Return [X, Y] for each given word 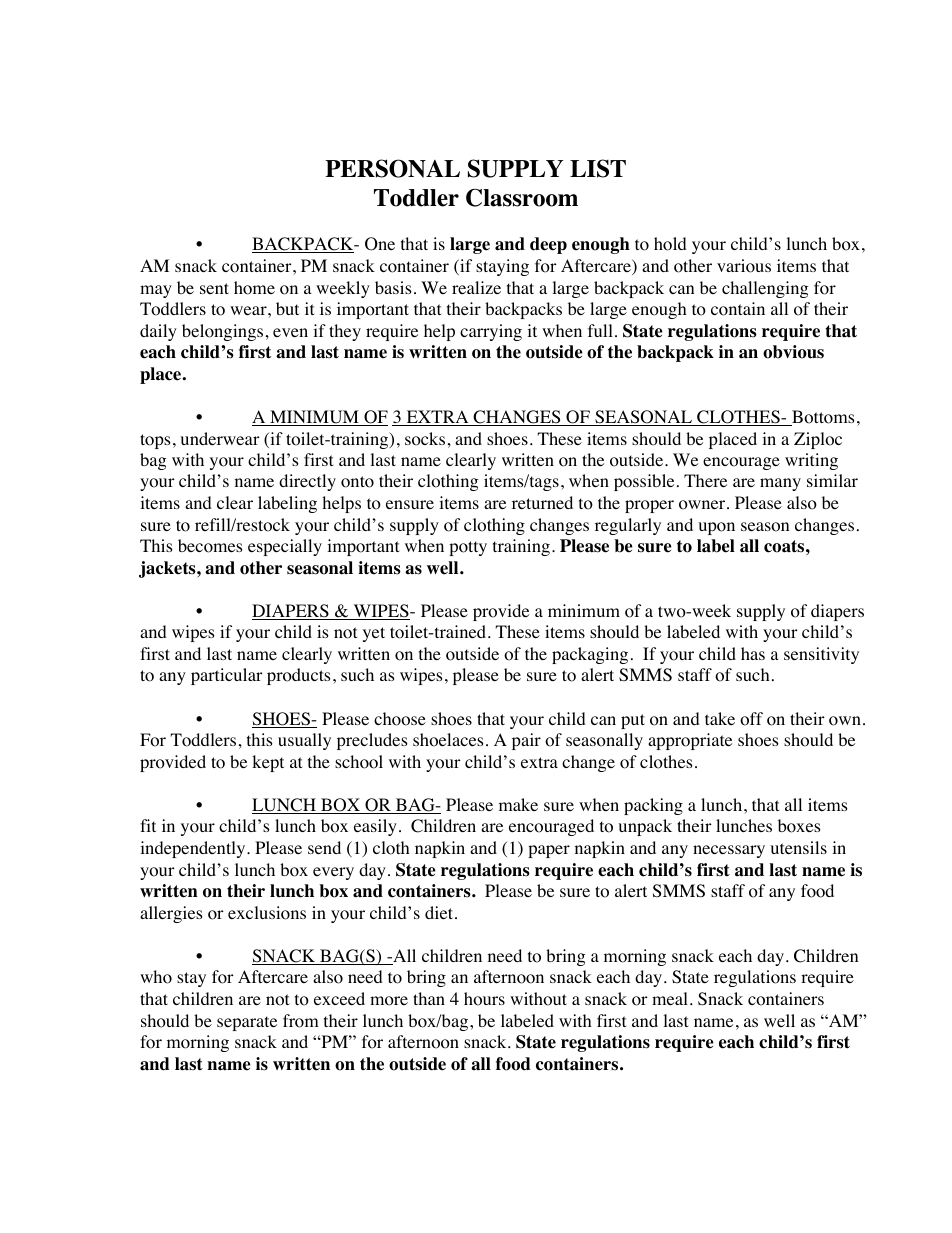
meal [670, 998]
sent [214, 288]
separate [247, 1023]
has [753, 653]
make [518, 804]
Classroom [522, 197]
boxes [799, 826]
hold [670, 244]
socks [425, 439]
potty [468, 548]
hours [484, 999]
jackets [168, 569]
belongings [222, 332]
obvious [793, 352]
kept [268, 763]
